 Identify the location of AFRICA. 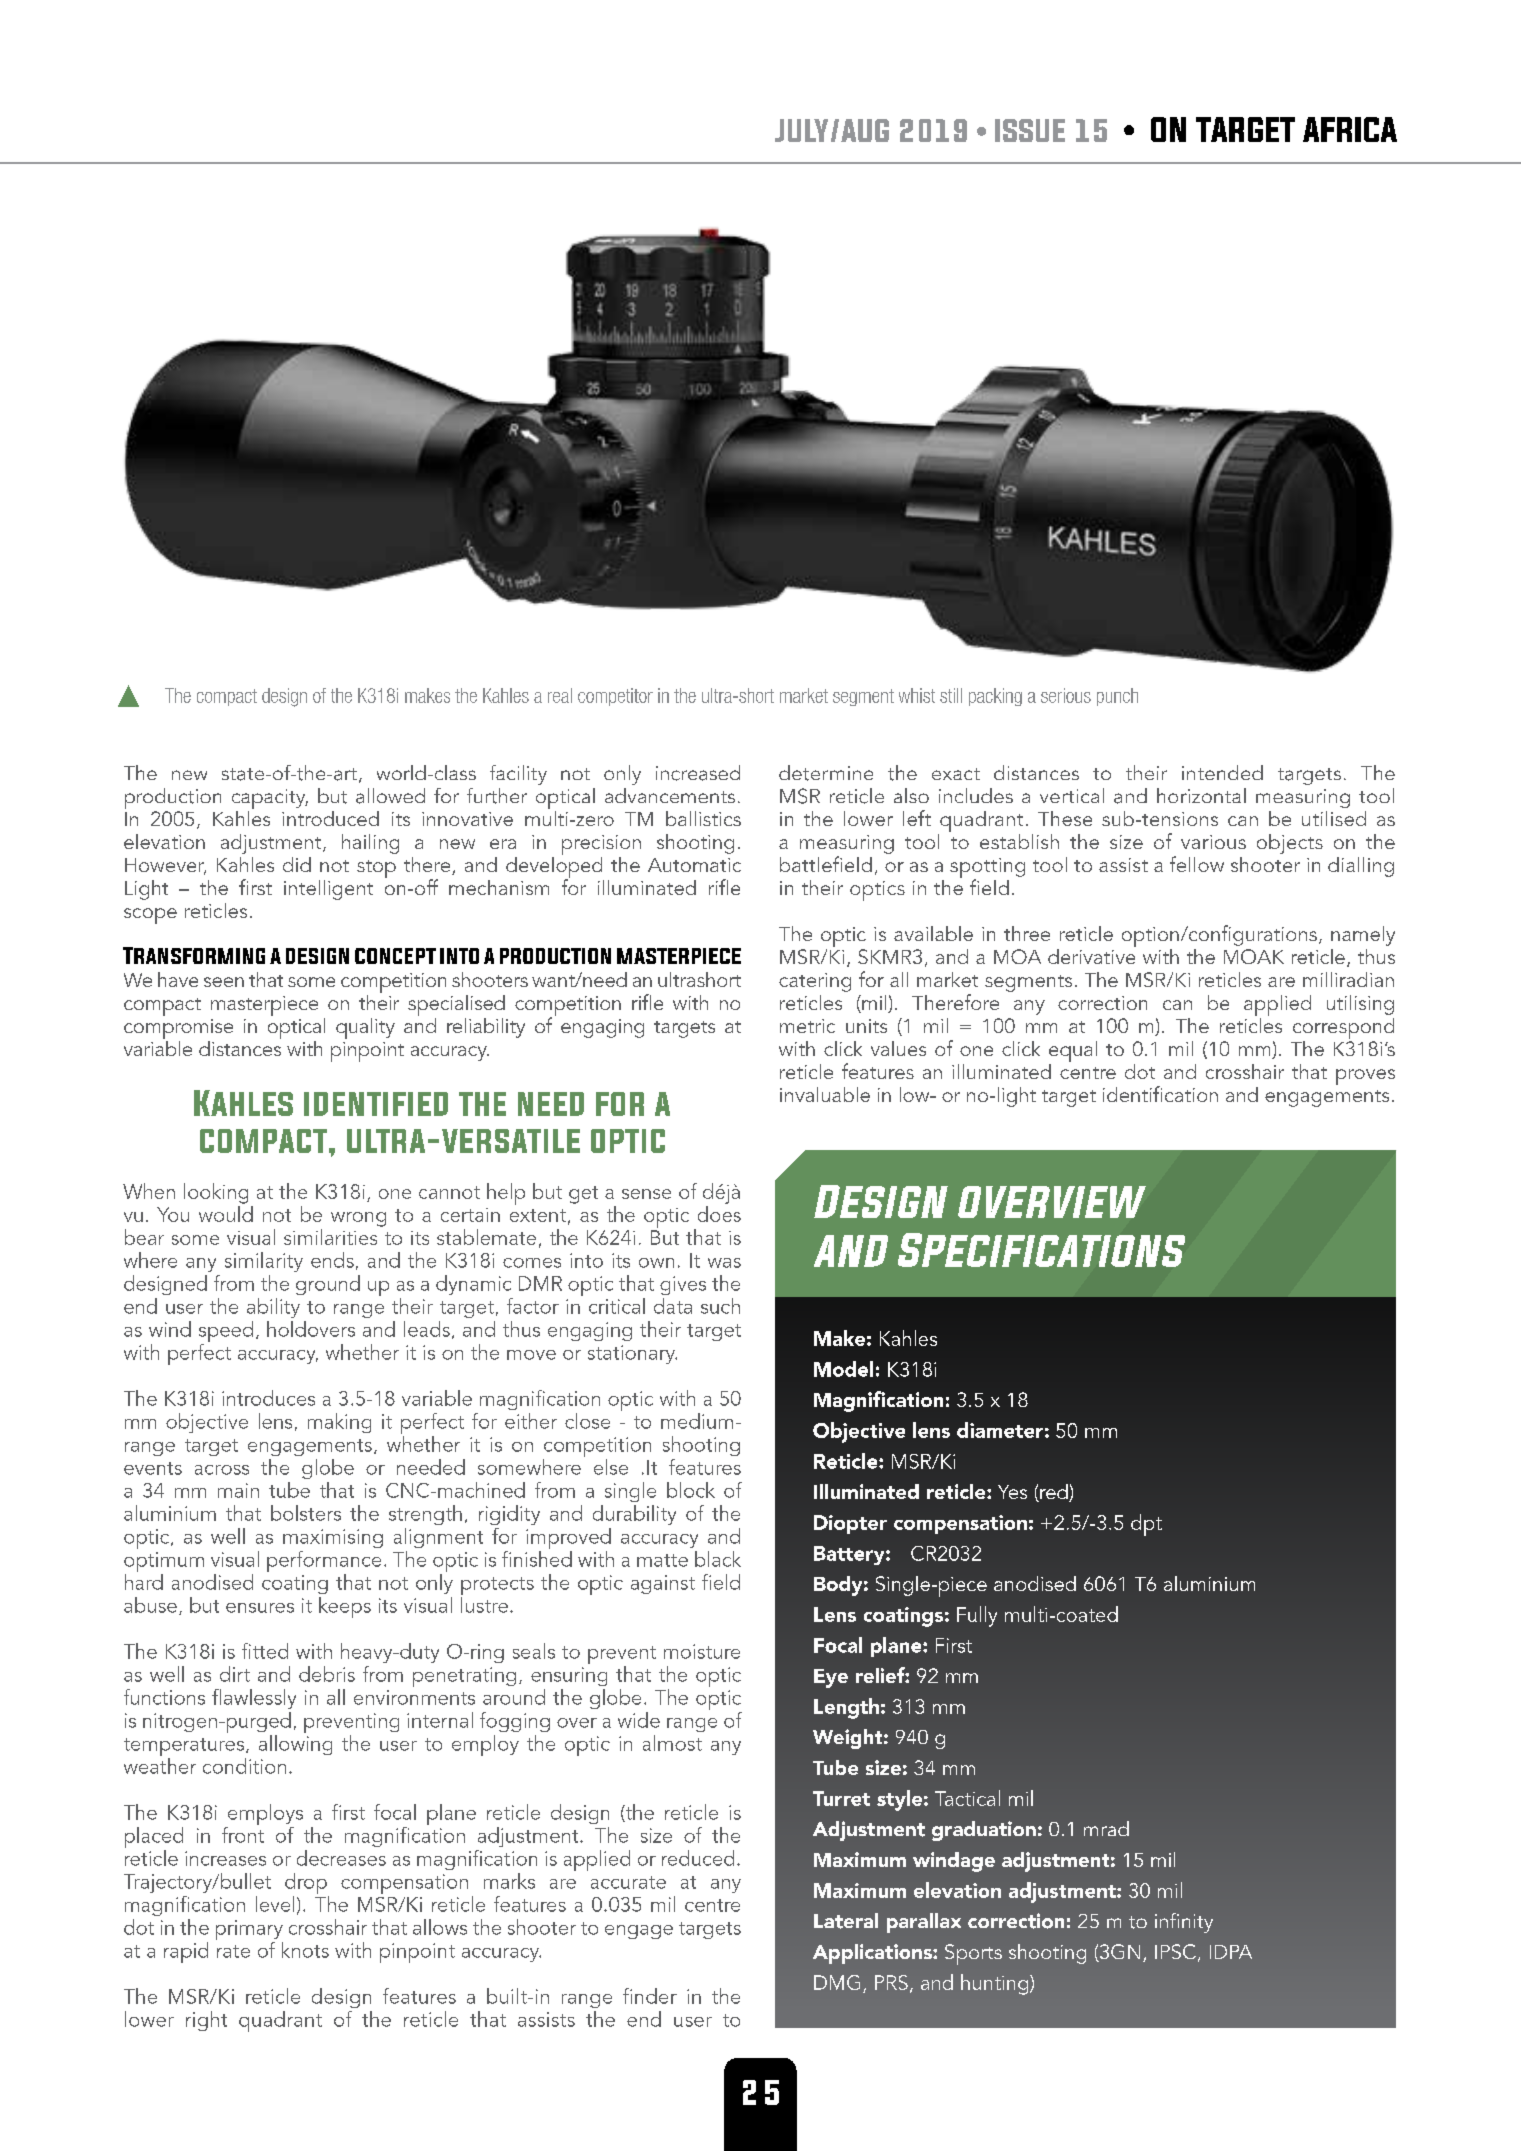
(1350, 129).
